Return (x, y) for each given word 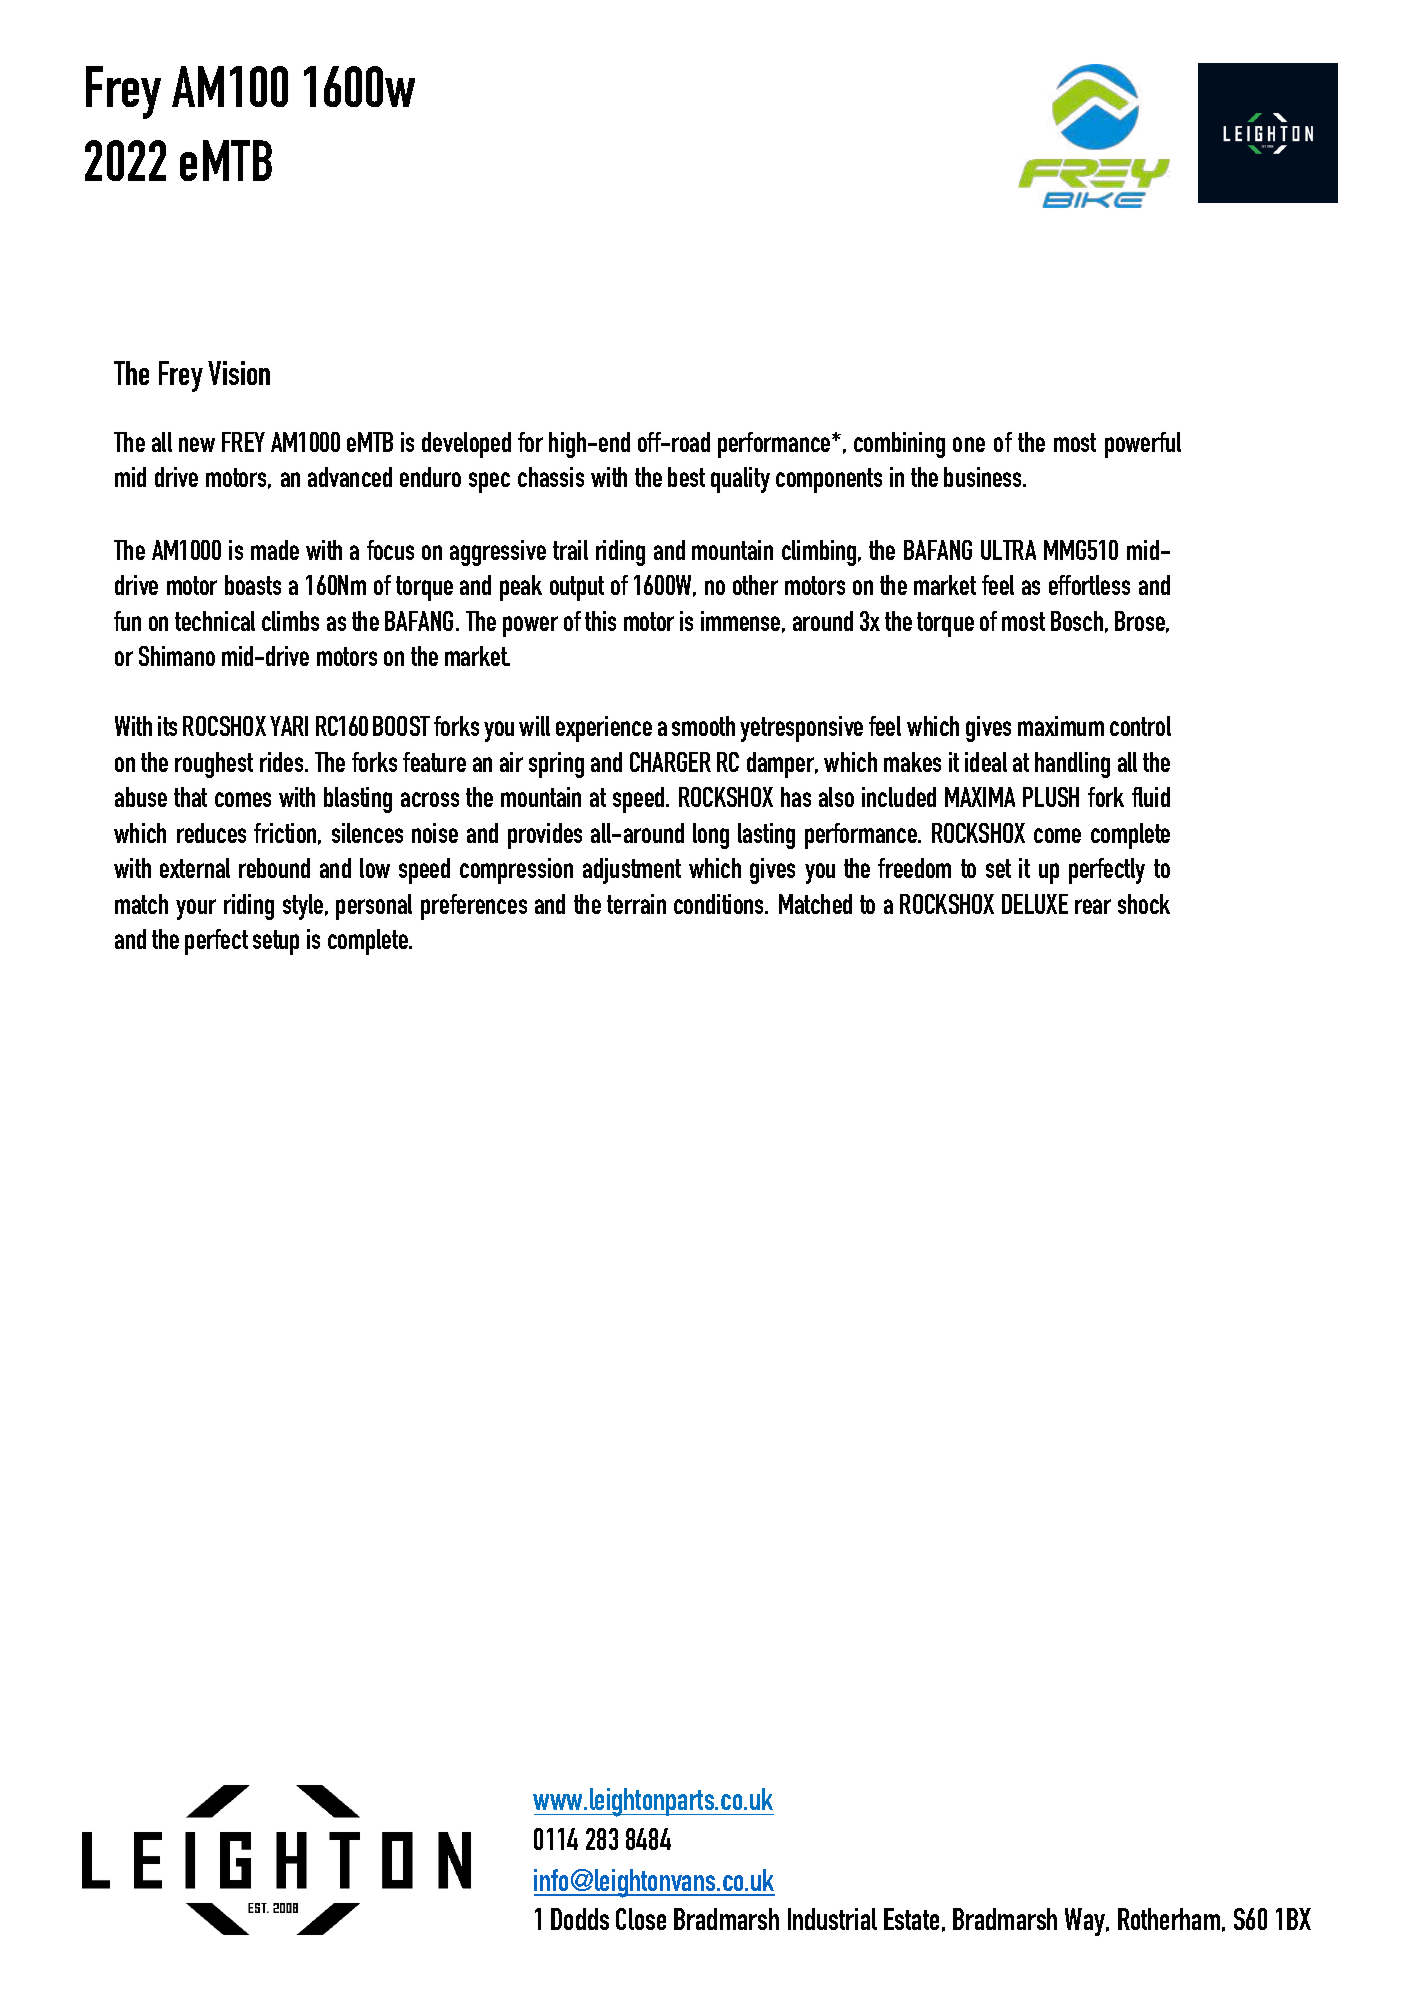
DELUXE (1035, 904)
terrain (636, 904)
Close (641, 1919)
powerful (1143, 445)
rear (1093, 906)
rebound (274, 868)
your (196, 909)
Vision (239, 373)
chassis (551, 477)
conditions (720, 904)
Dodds (580, 1919)
